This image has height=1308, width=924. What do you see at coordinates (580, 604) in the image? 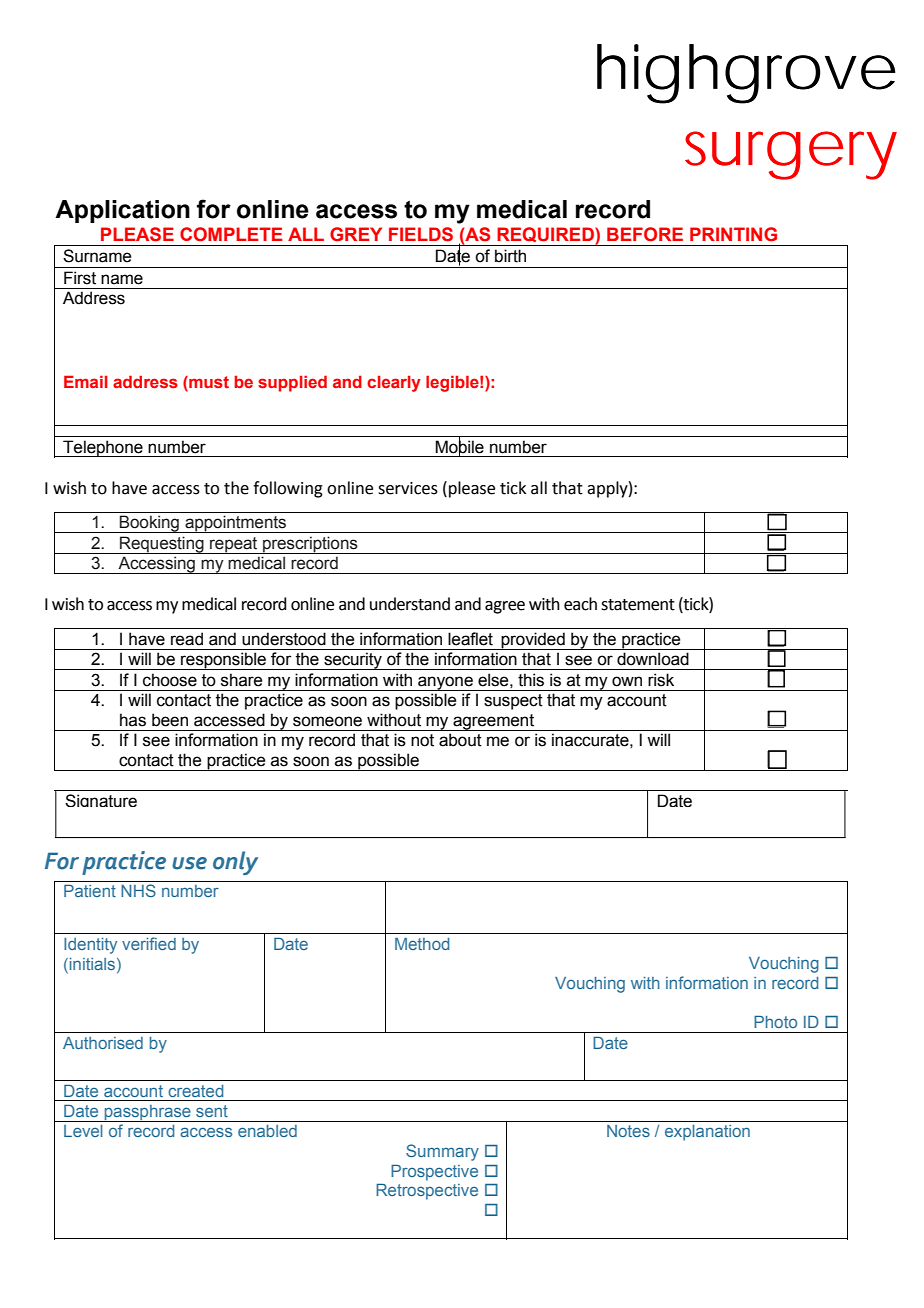
I see `each` at bounding box center [580, 604].
